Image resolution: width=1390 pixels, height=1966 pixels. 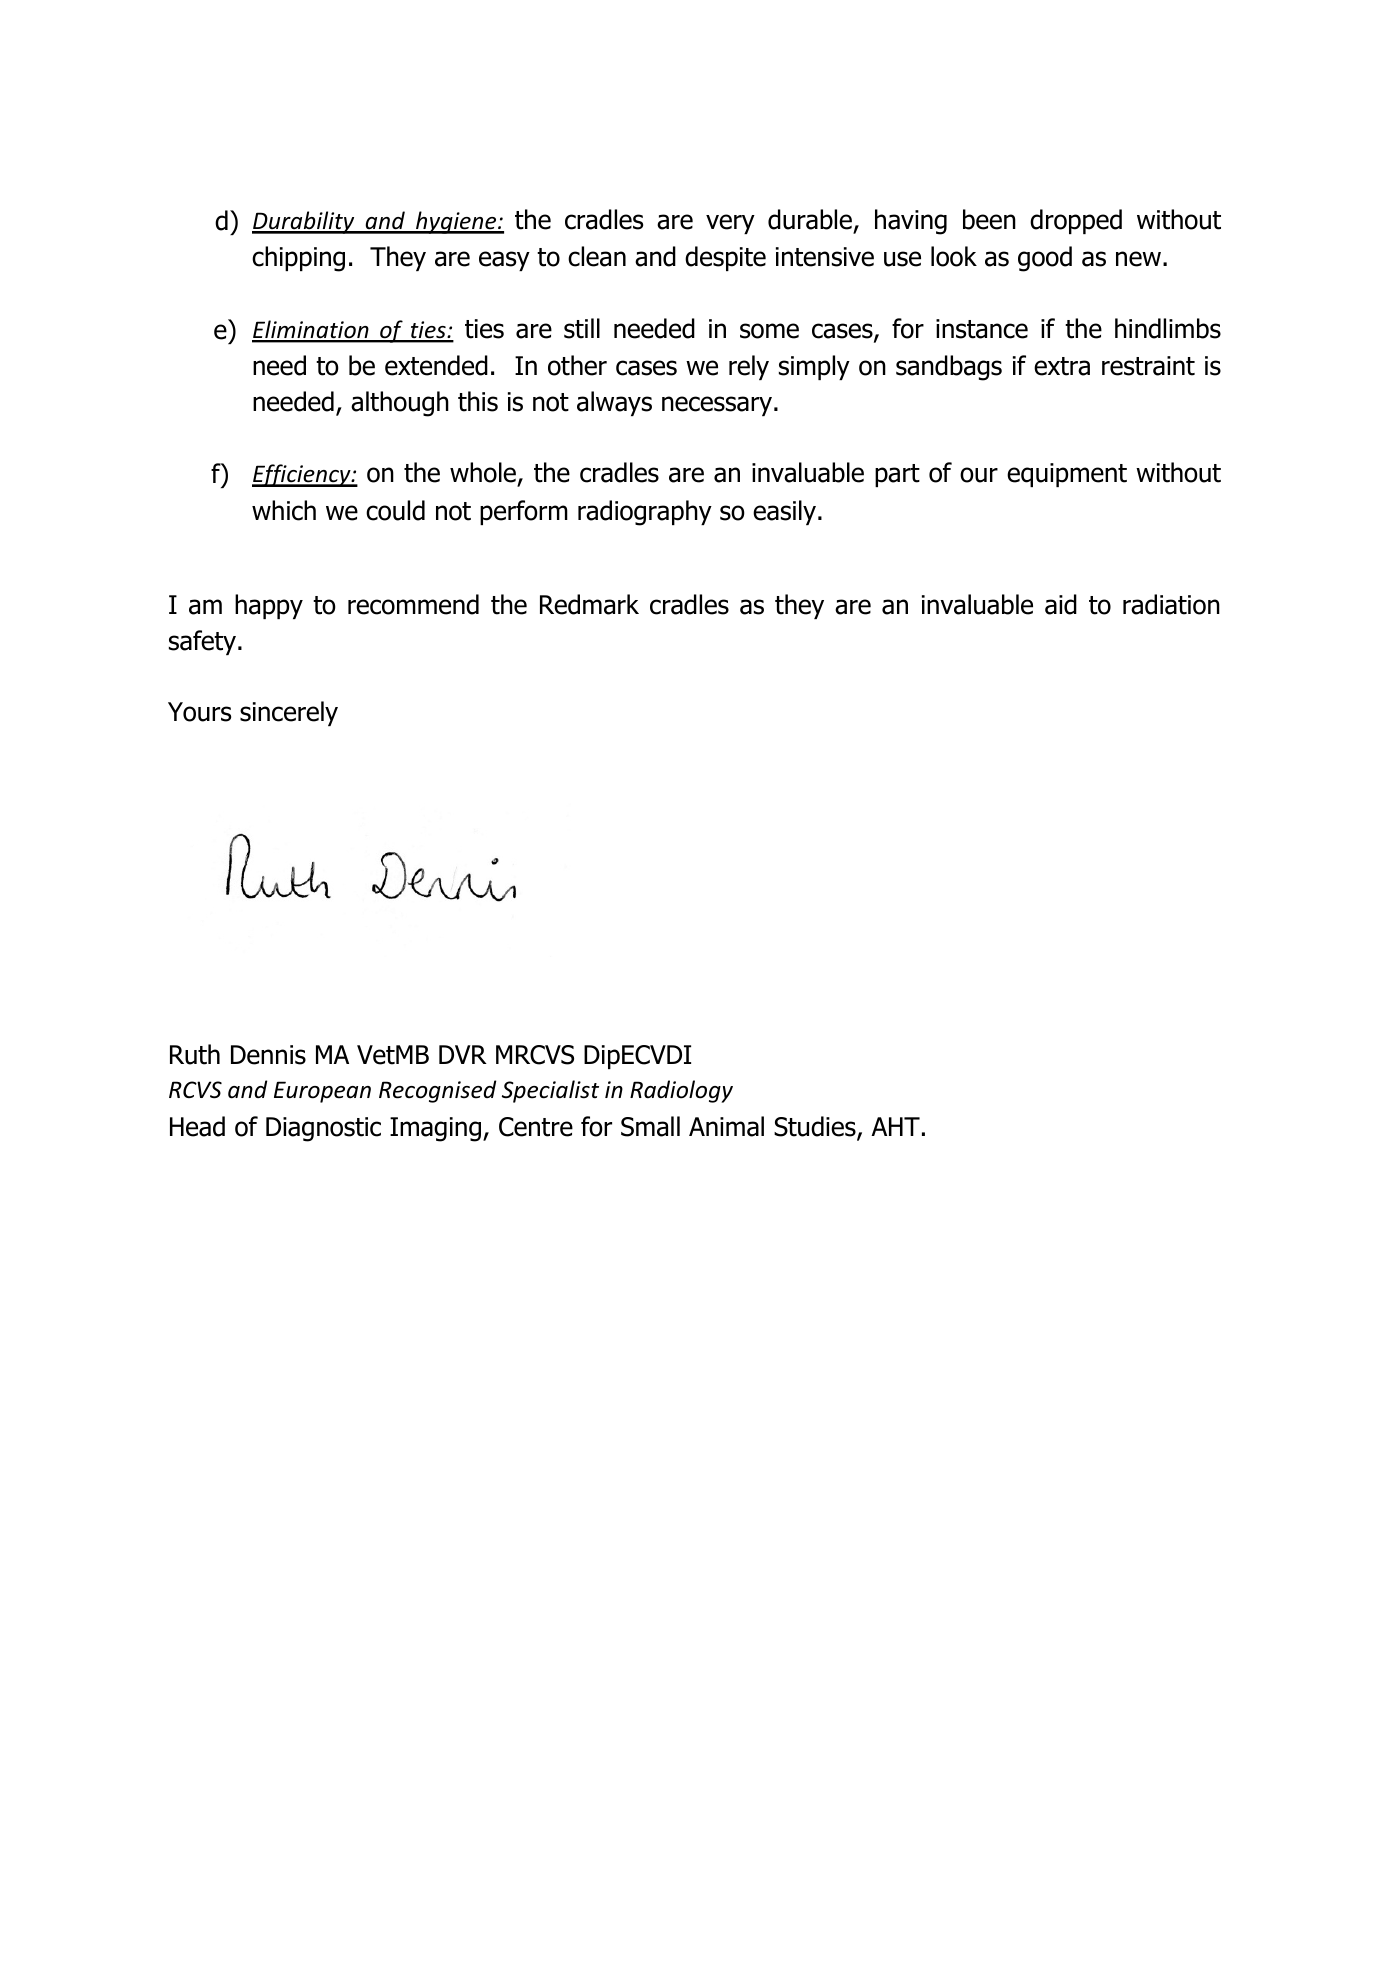 What do you see at coordinates (681, 1091) in the page?
I see `Radiology` at bounding box center [681, 1091].
